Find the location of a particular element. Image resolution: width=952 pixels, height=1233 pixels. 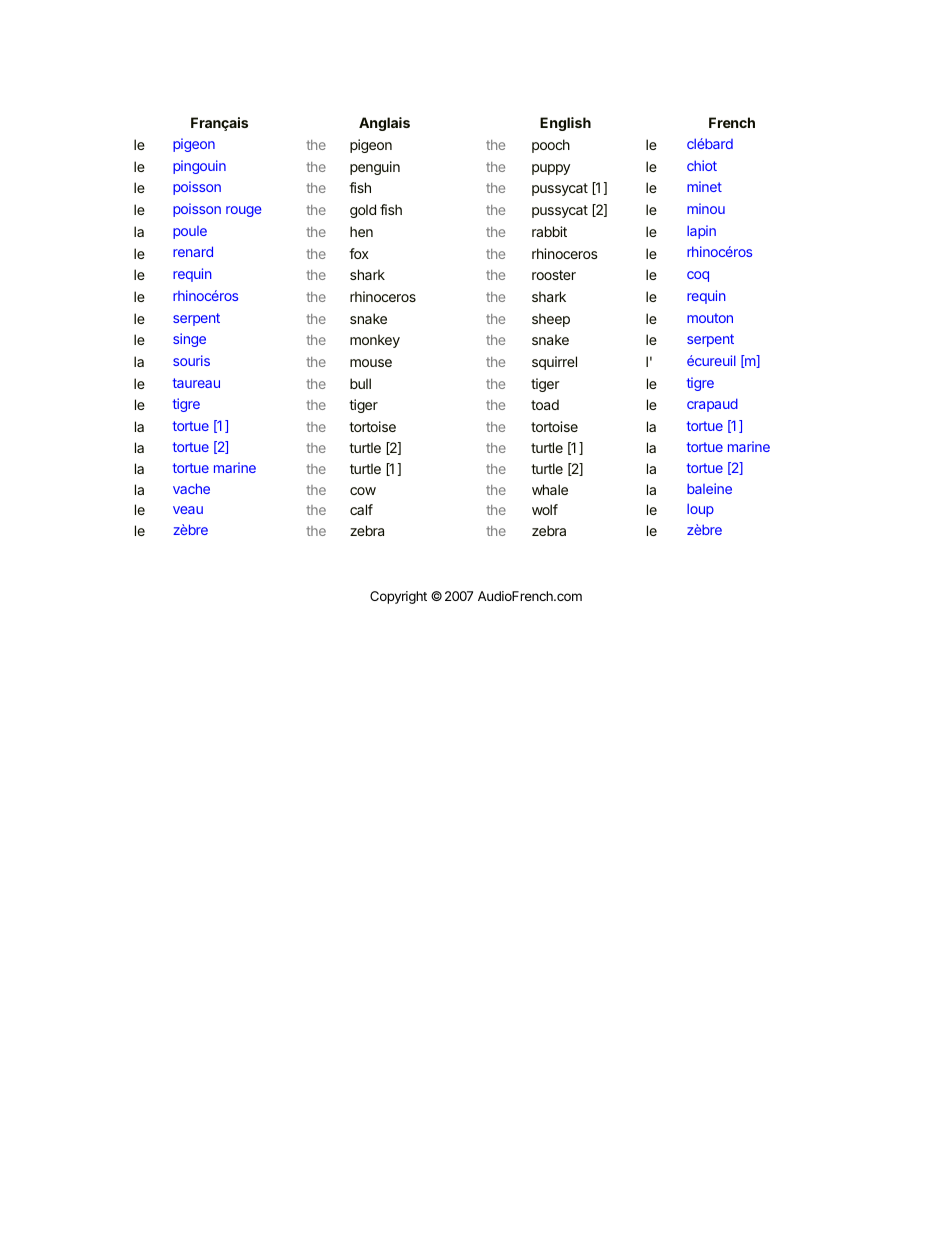

Copyright is located at coordinates (398, 597).
